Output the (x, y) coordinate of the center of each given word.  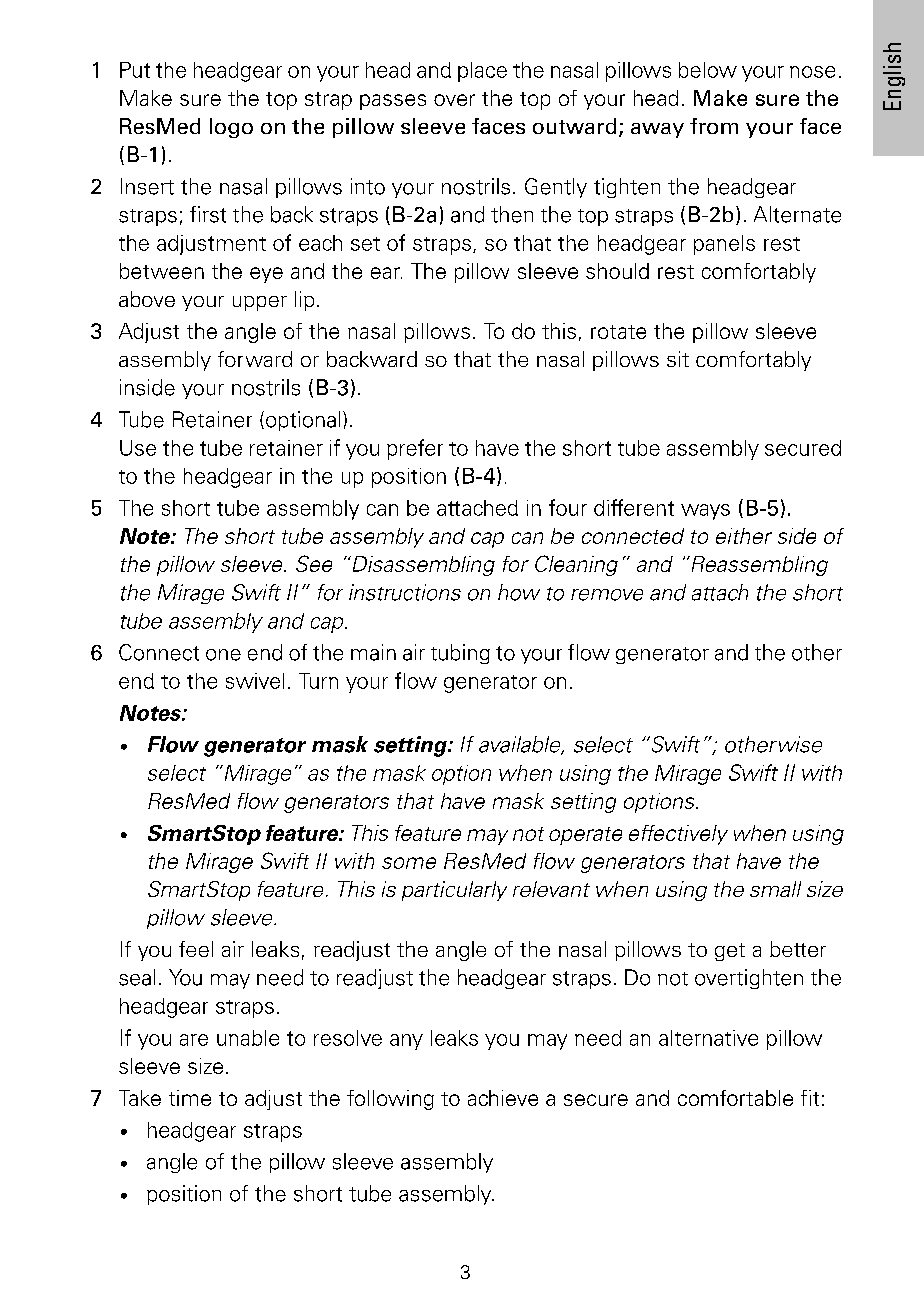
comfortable (735, 1098)
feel (196, 949)
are (194, 1040)
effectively (678, 835)
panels (724, 245)
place (482, 72)
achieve (503, 1098)
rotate (618, 332)
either (744, 536)
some (409, 863)
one (223, 655)
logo (231, 128)
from (714, 126)
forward (255, 359)
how (519, 592)
